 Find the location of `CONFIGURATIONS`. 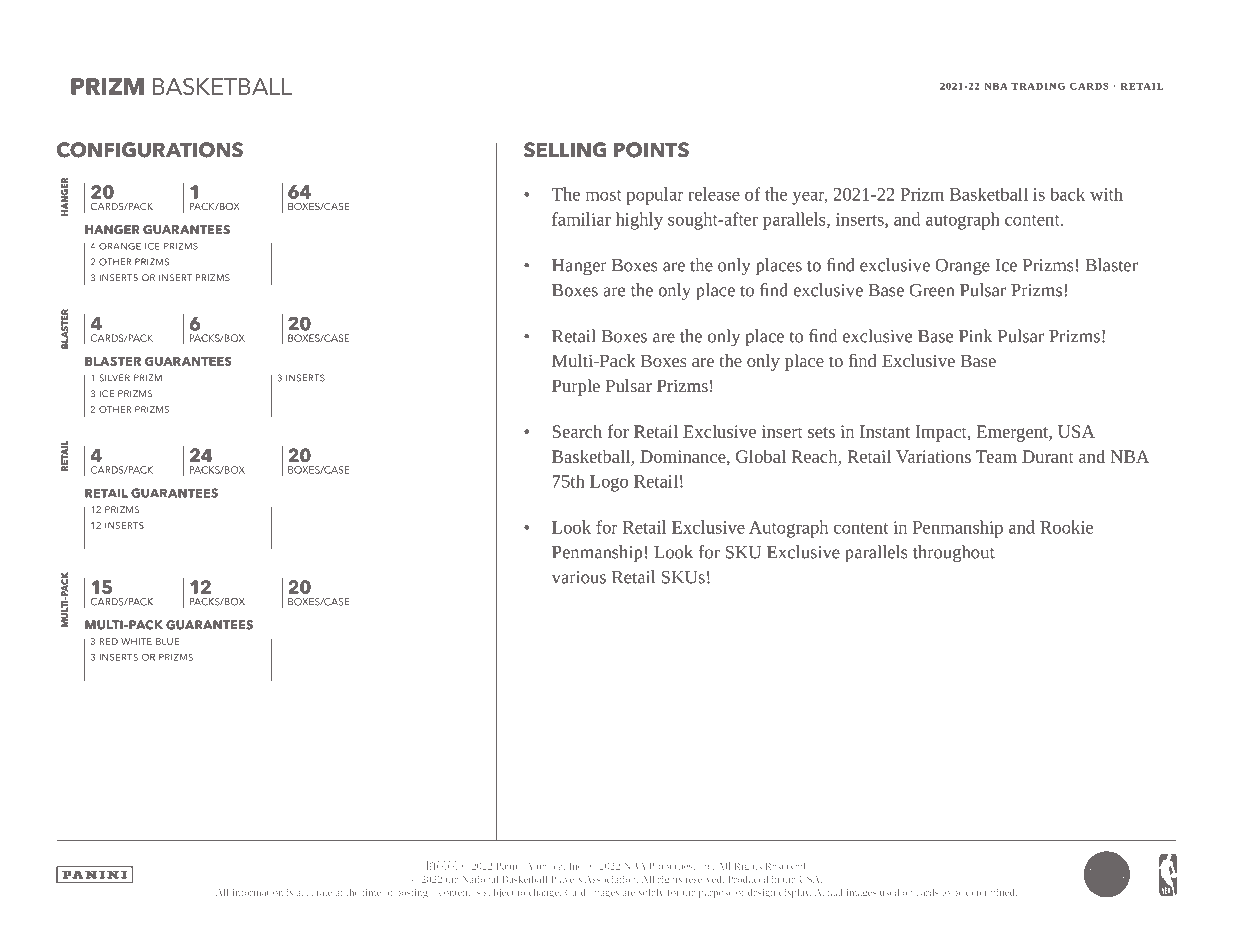

CONFIGURATIONS is located at coordinates (150, 150).
